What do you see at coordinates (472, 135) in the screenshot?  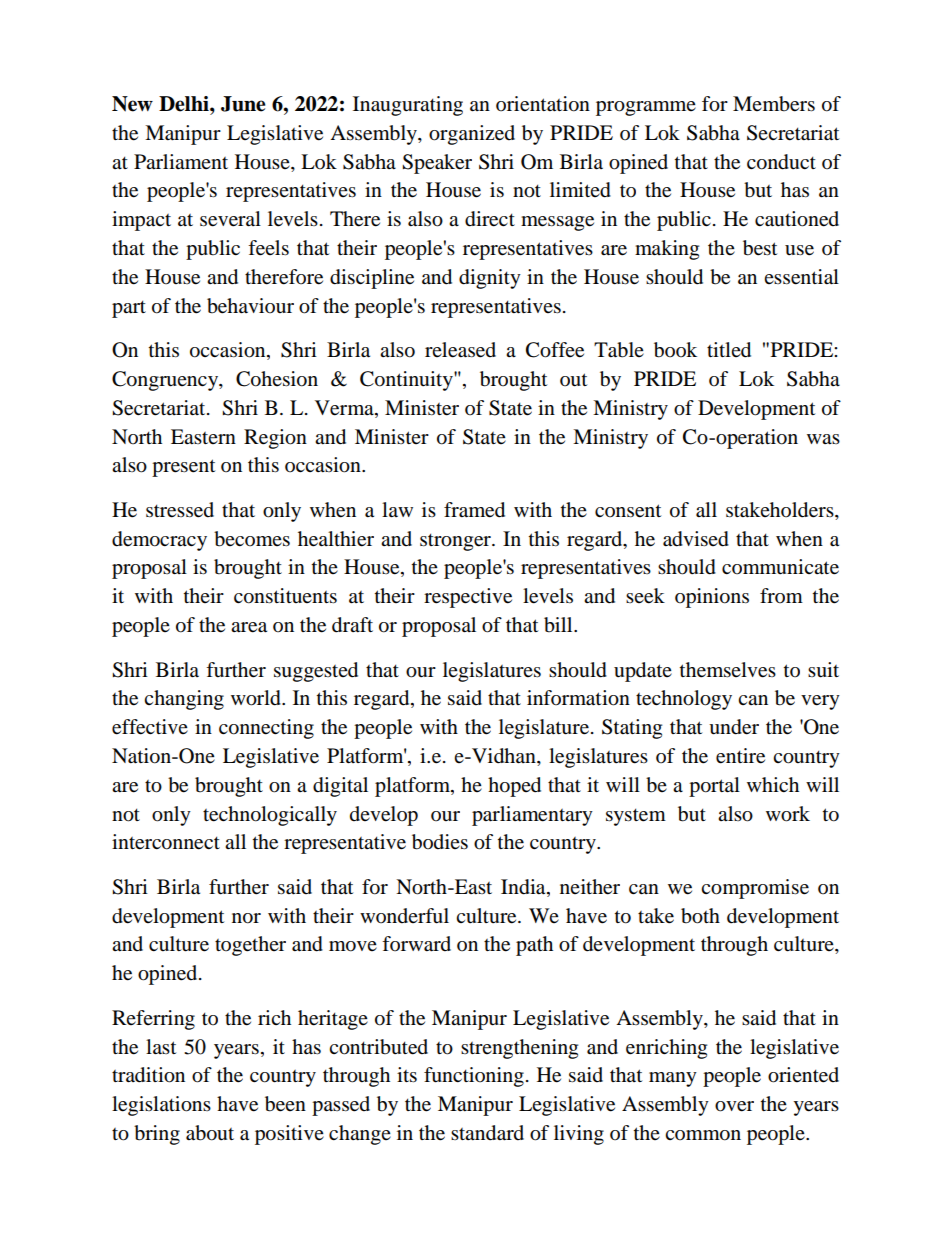 I see `organized` at bounding box center [472, 135].
